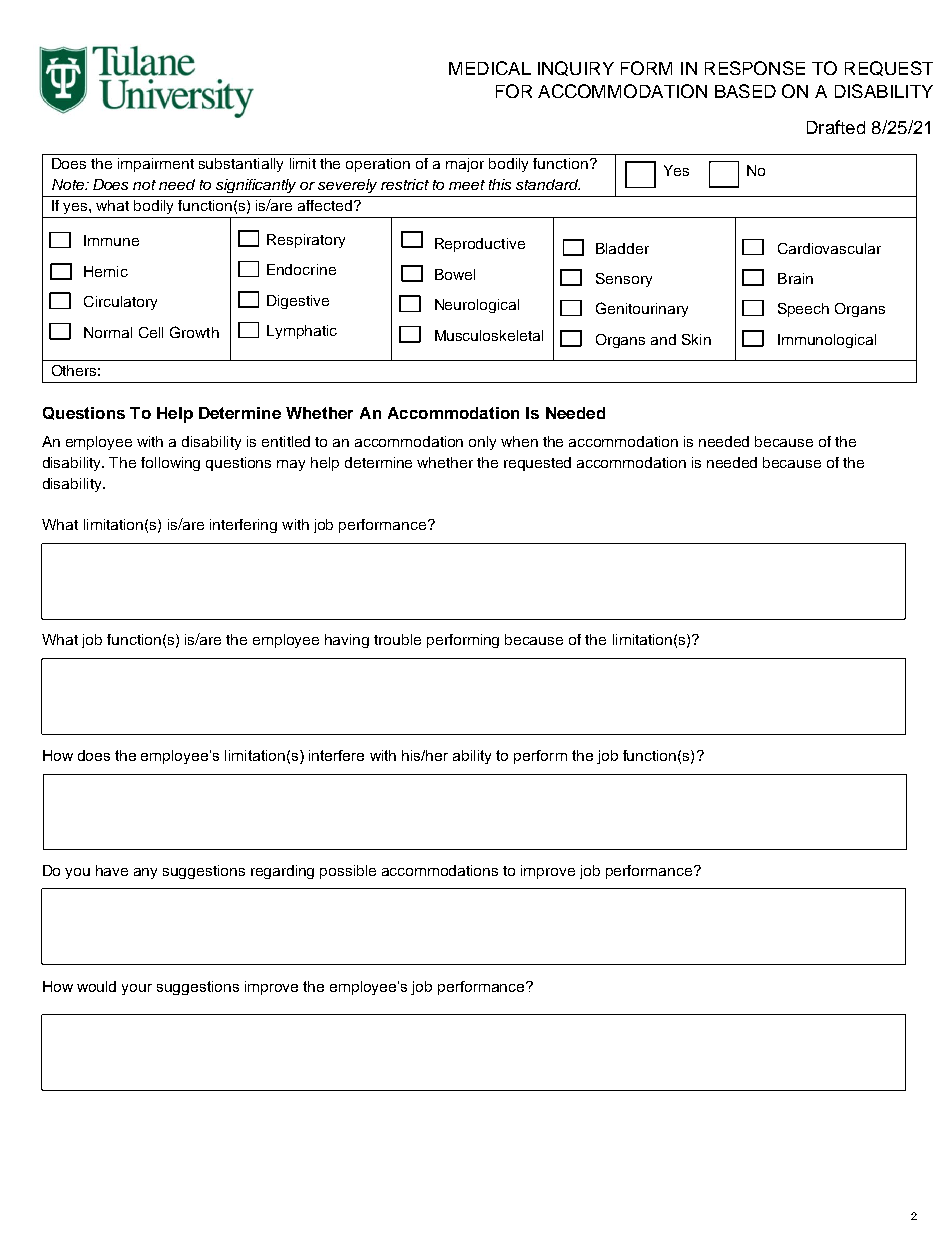  I want to click on having, so click(347, 641).
